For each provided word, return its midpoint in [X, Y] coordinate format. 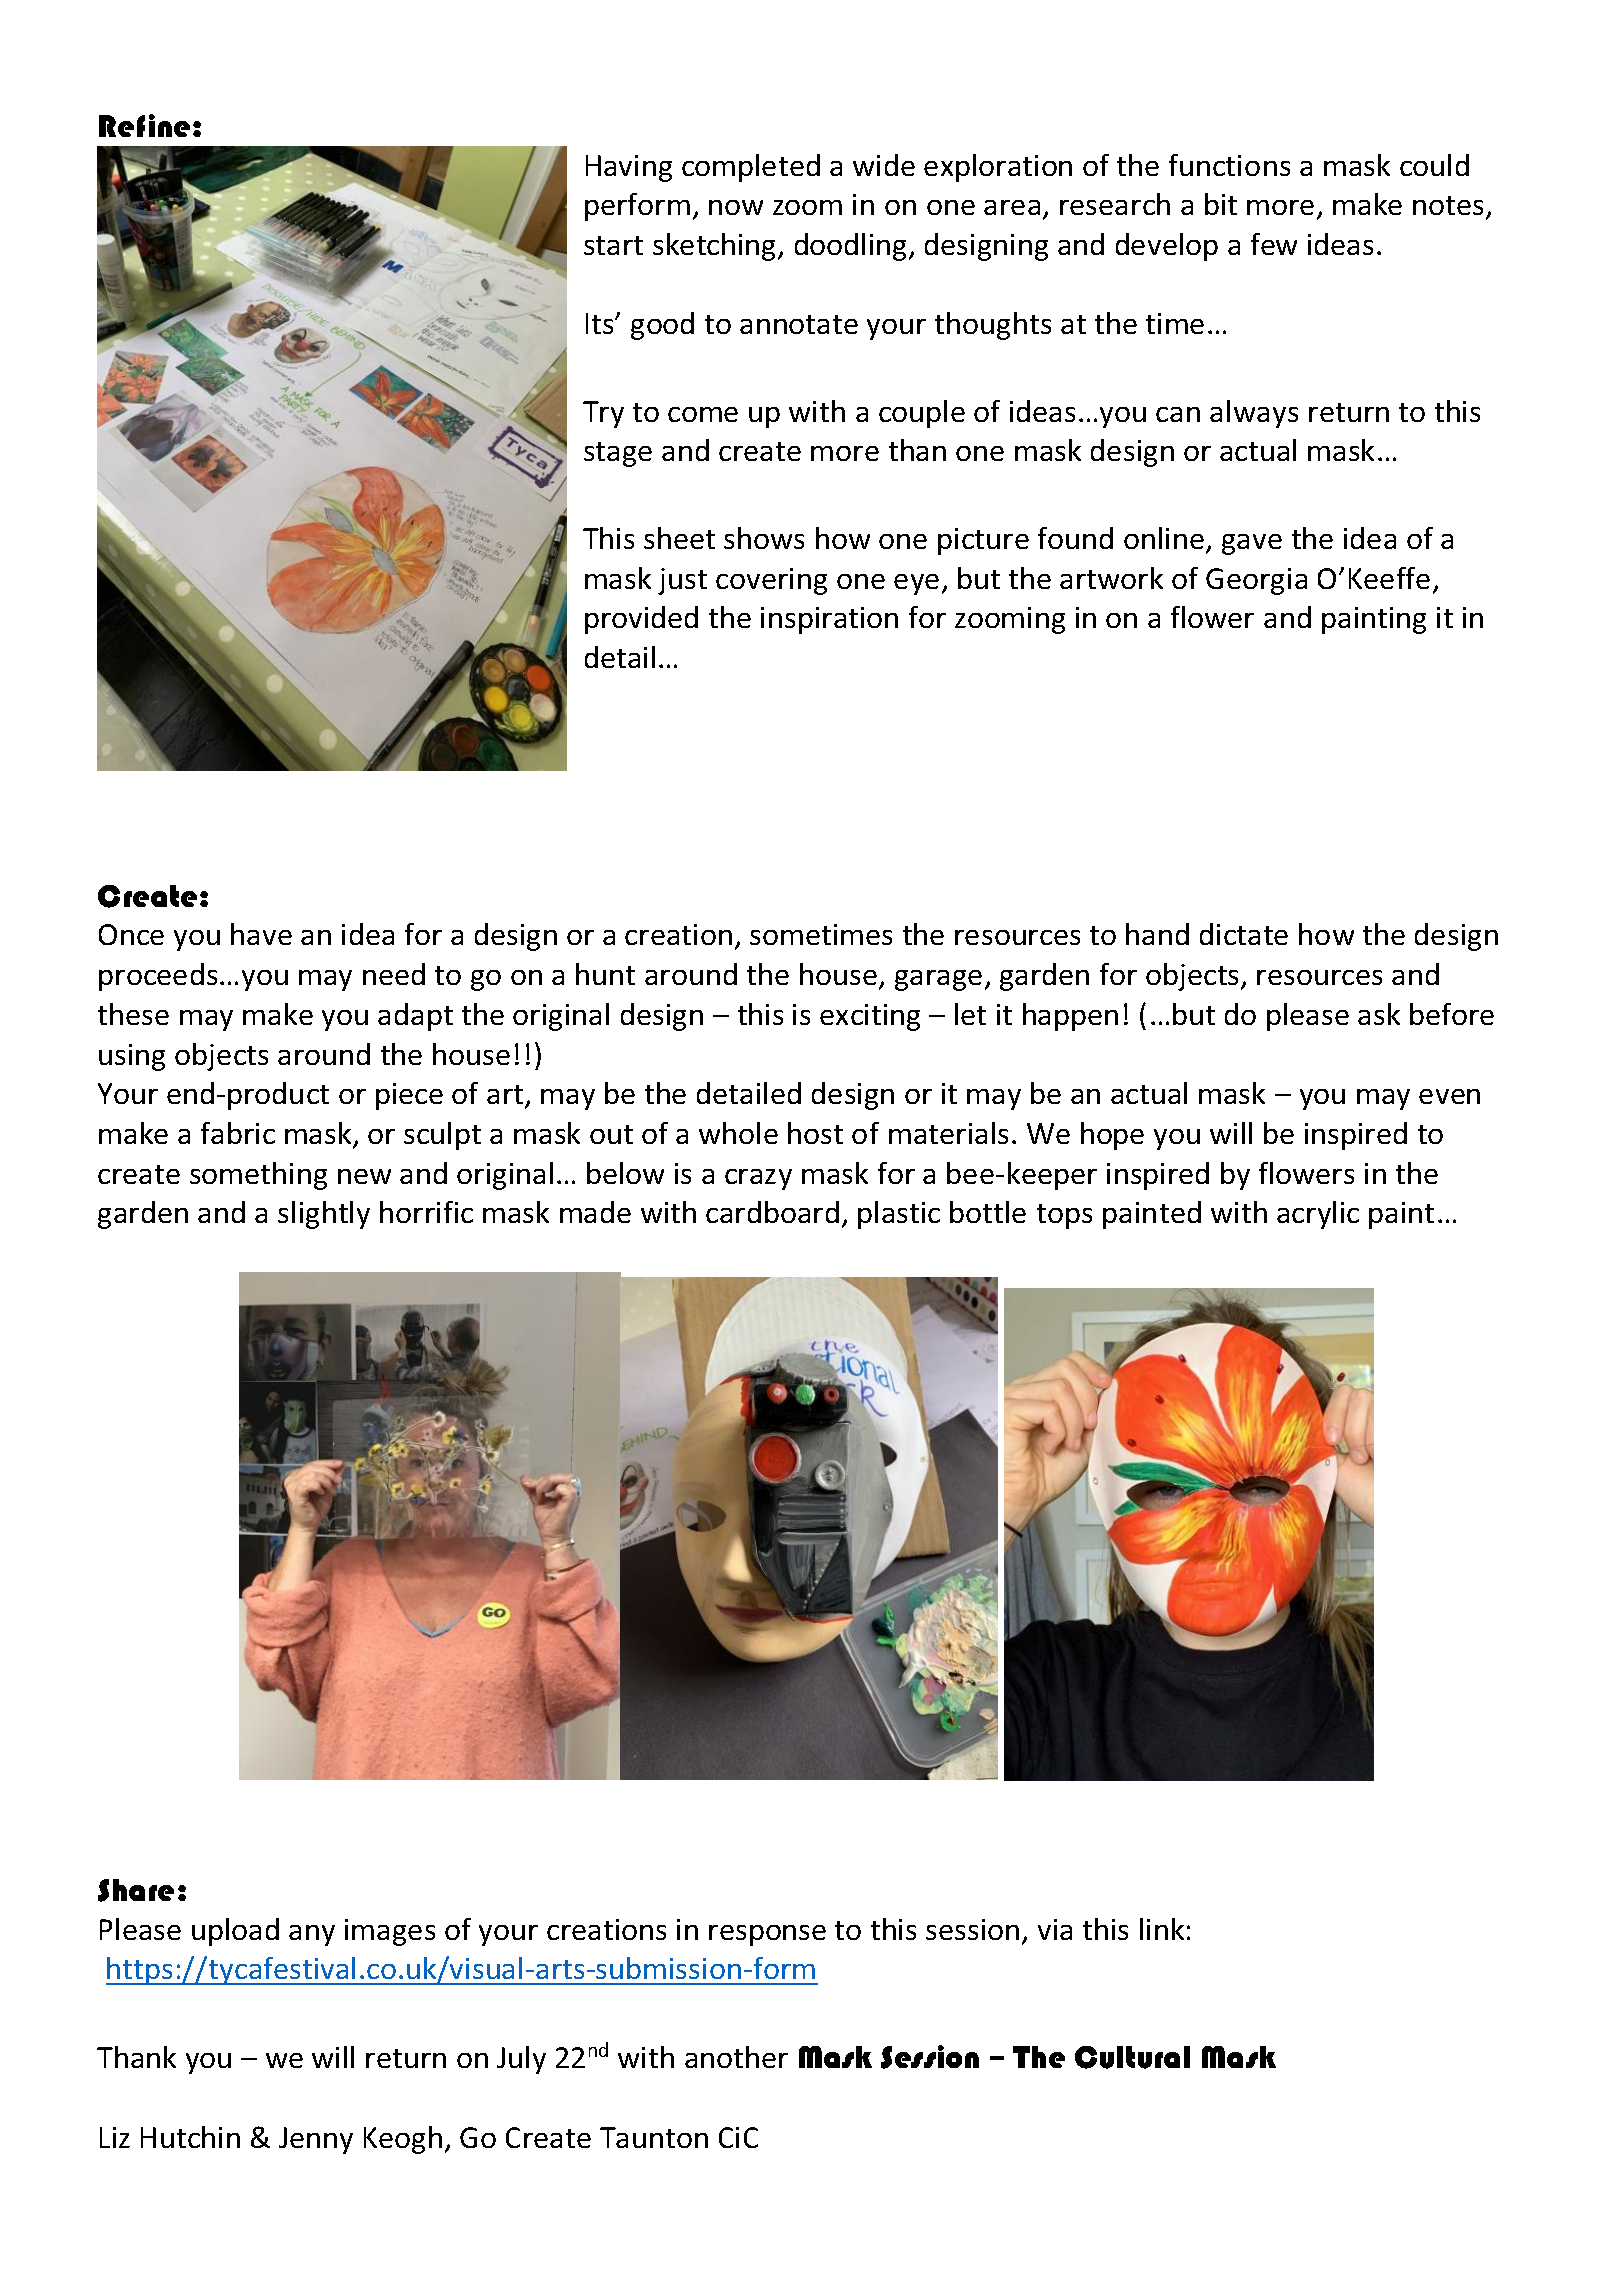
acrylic [1318, 1215]
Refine [144, 125]
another [736, 2057]
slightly [324, 1215]
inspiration [829, 620]
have [261, 934]
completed [751, 168]
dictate [1244, 934]
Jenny [316, 2140]
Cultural [1132, 2057]
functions [1229, 165]
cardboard [772, 1212]
